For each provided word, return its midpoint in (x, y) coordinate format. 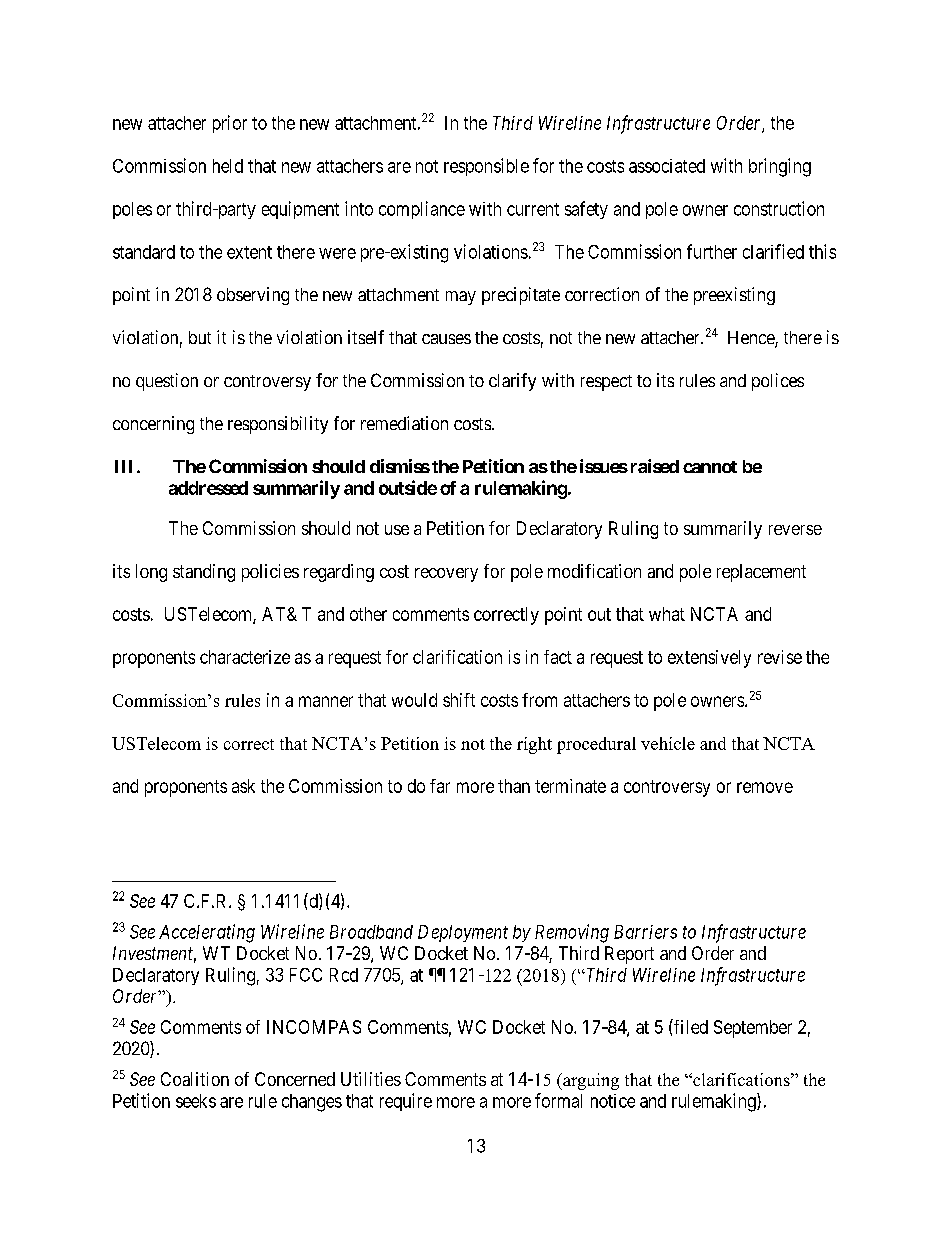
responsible (486, 167)
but (200, 337)
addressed (208, 488)
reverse (795, 530)
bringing (780, 167)
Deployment (463, 933)
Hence (752, 339)
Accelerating (207, 933)
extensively (709, 659)
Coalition (195, 1079)
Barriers (645, 932)
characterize (245, 657)
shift (459, 700)
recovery (446, 575)
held (228, 166)
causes (446, 339)
